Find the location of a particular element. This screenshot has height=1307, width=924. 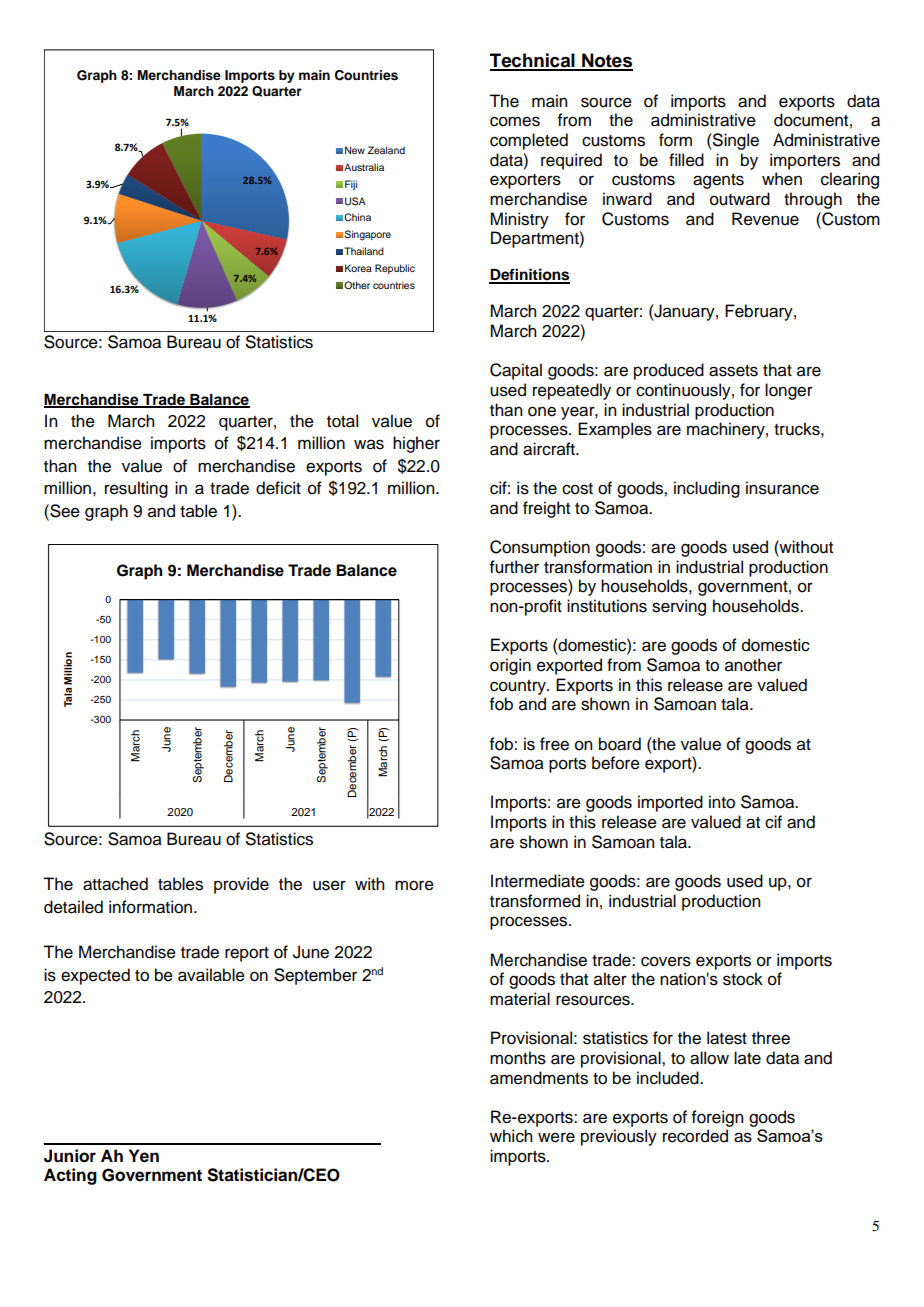

Yen is located at coordinates (144, 1156).
